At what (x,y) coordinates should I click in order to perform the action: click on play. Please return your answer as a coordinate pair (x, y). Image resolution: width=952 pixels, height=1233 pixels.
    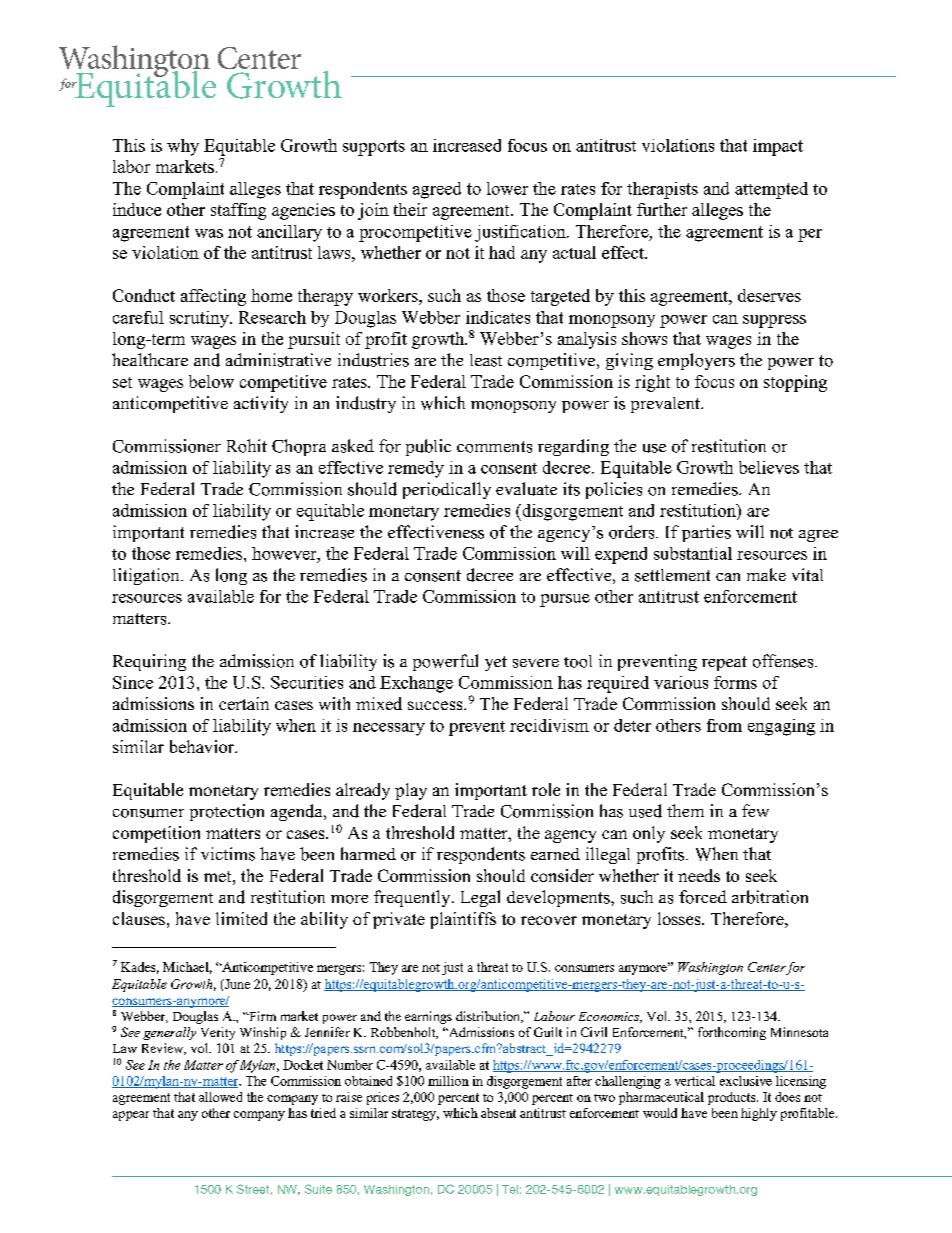
    Looking at the image, I should click on (411, 791).
